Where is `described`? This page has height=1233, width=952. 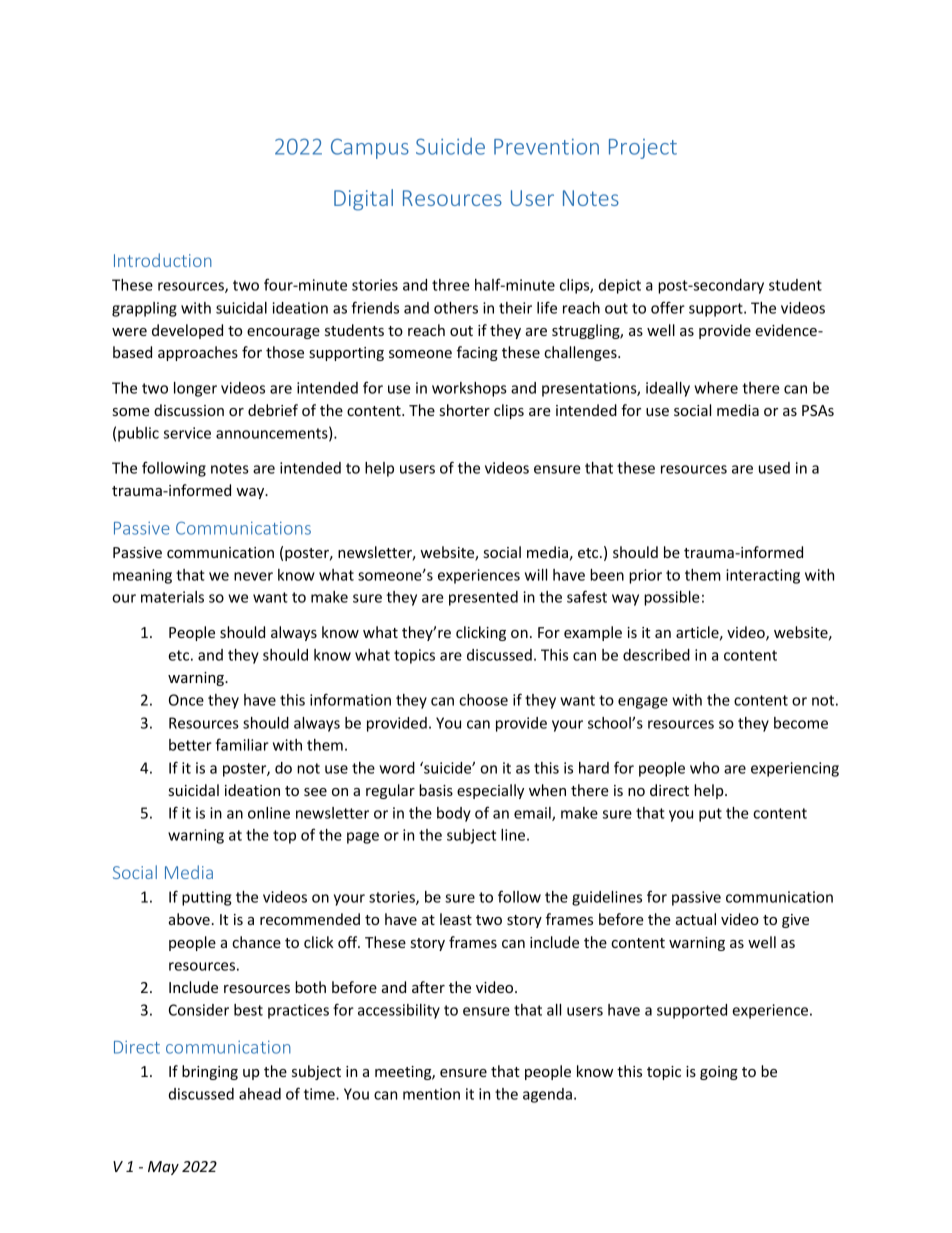 described is located at coordinates (656, 655).
